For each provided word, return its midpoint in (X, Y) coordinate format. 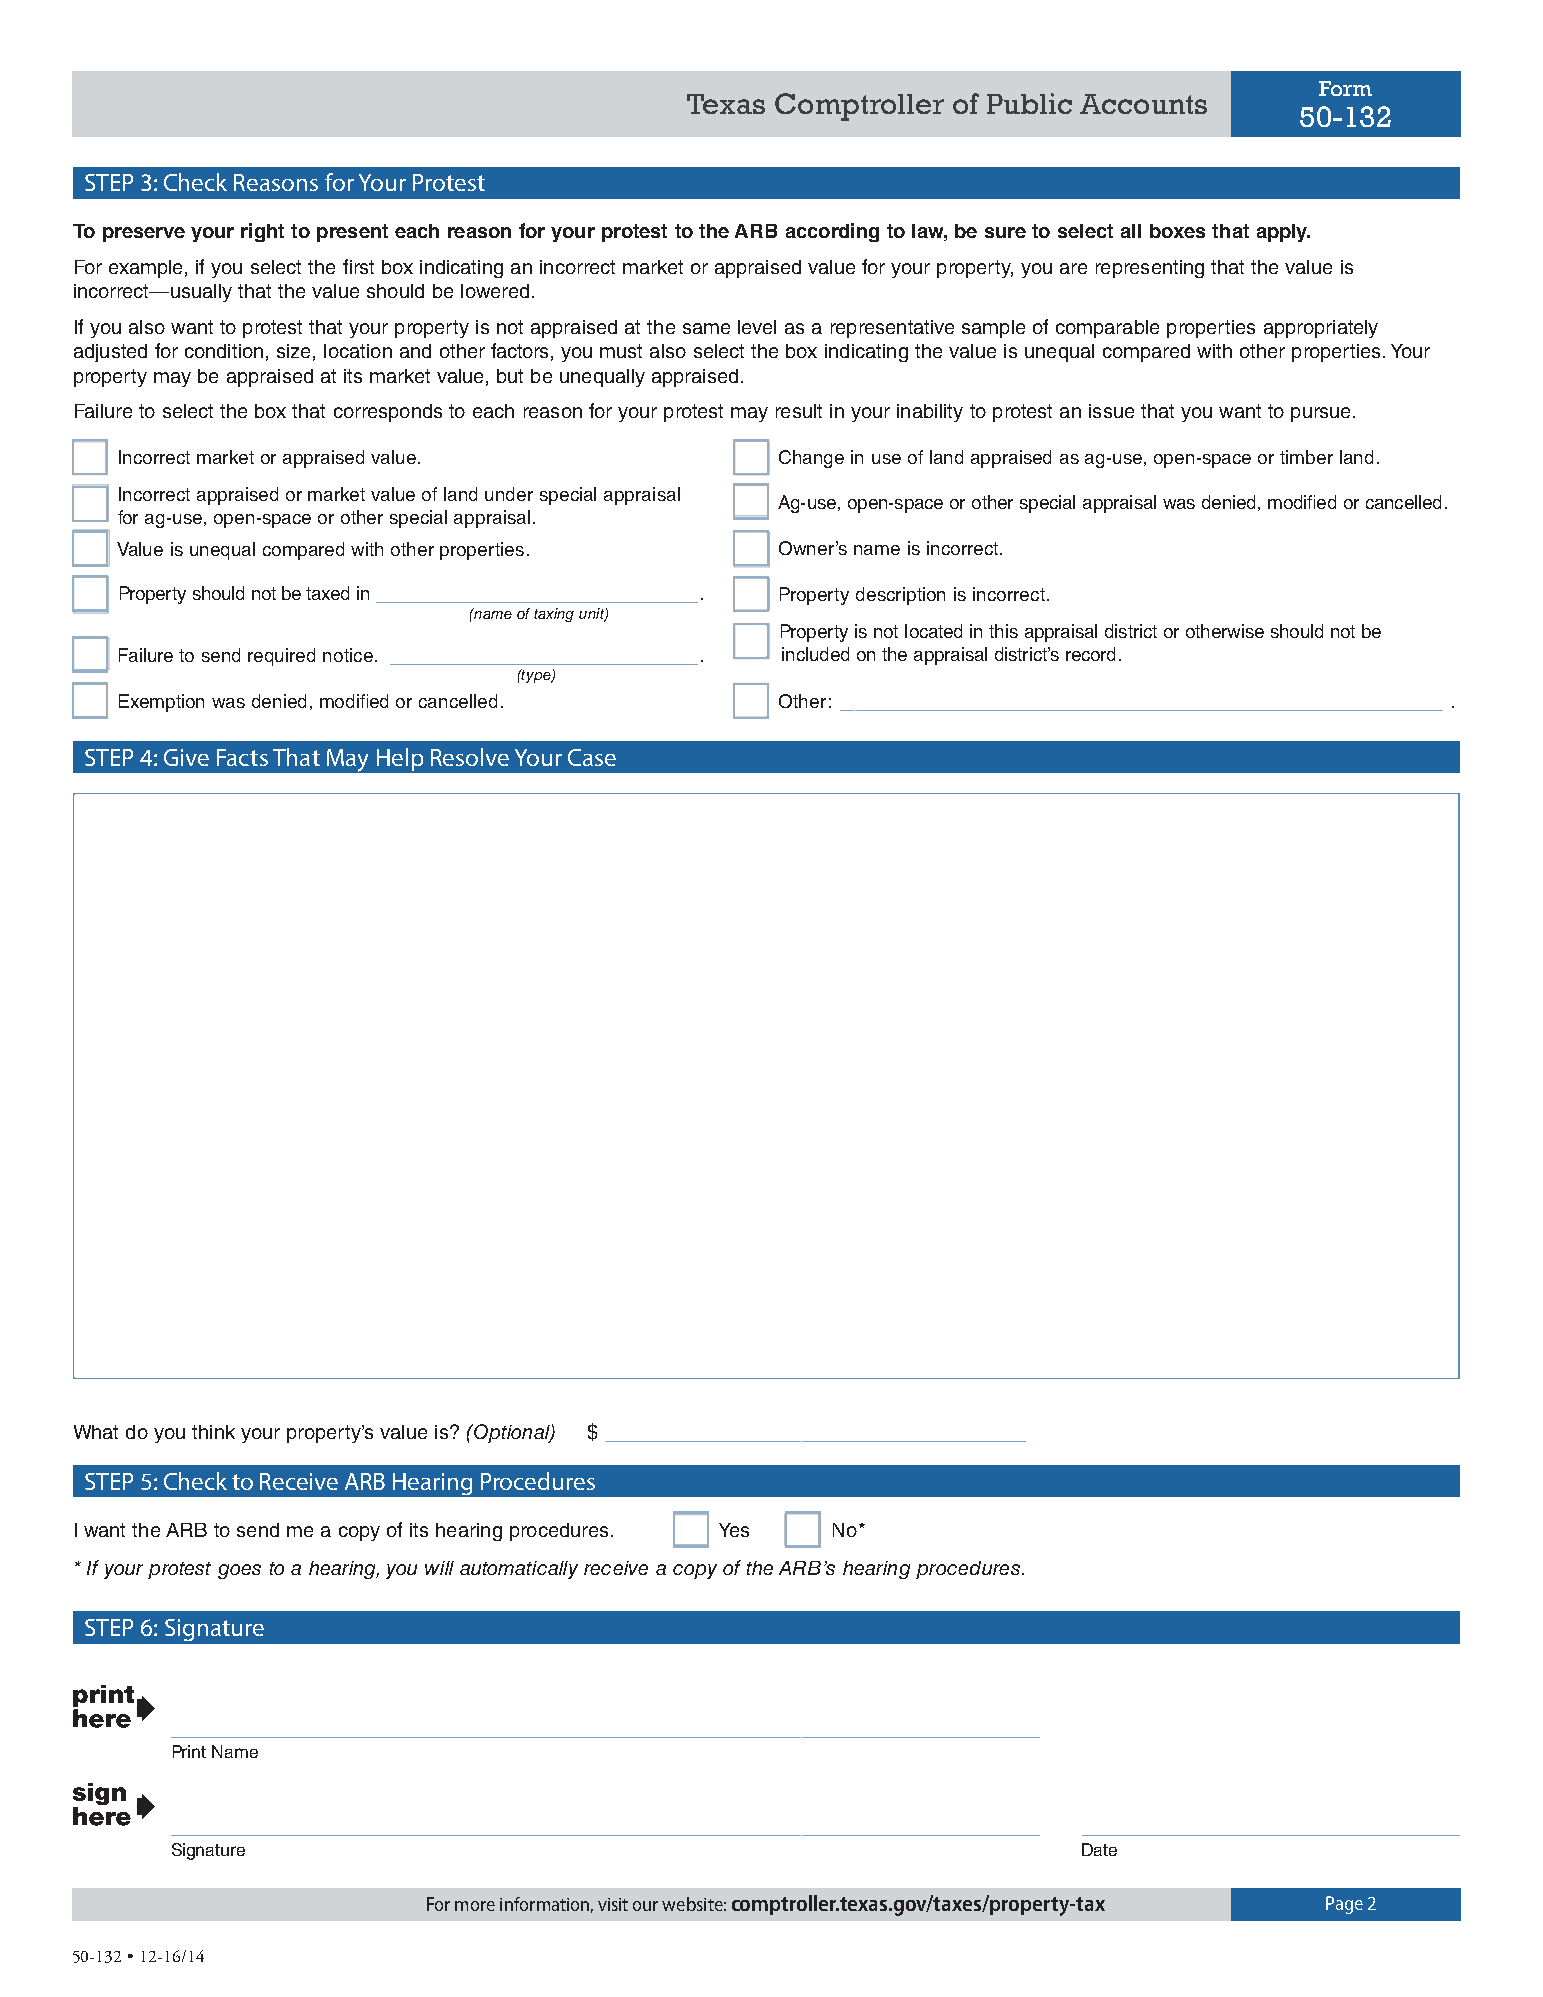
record (1090, 654)
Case (592, 757)
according (832, 232)
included (815, 654)
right (262, 232)
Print (189, 1751)
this (1003, 631)
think (213, 1432)
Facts (242, 757)
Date (1099, 1849)
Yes (734, 1530)
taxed (327, 593)
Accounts (1143, 104)
